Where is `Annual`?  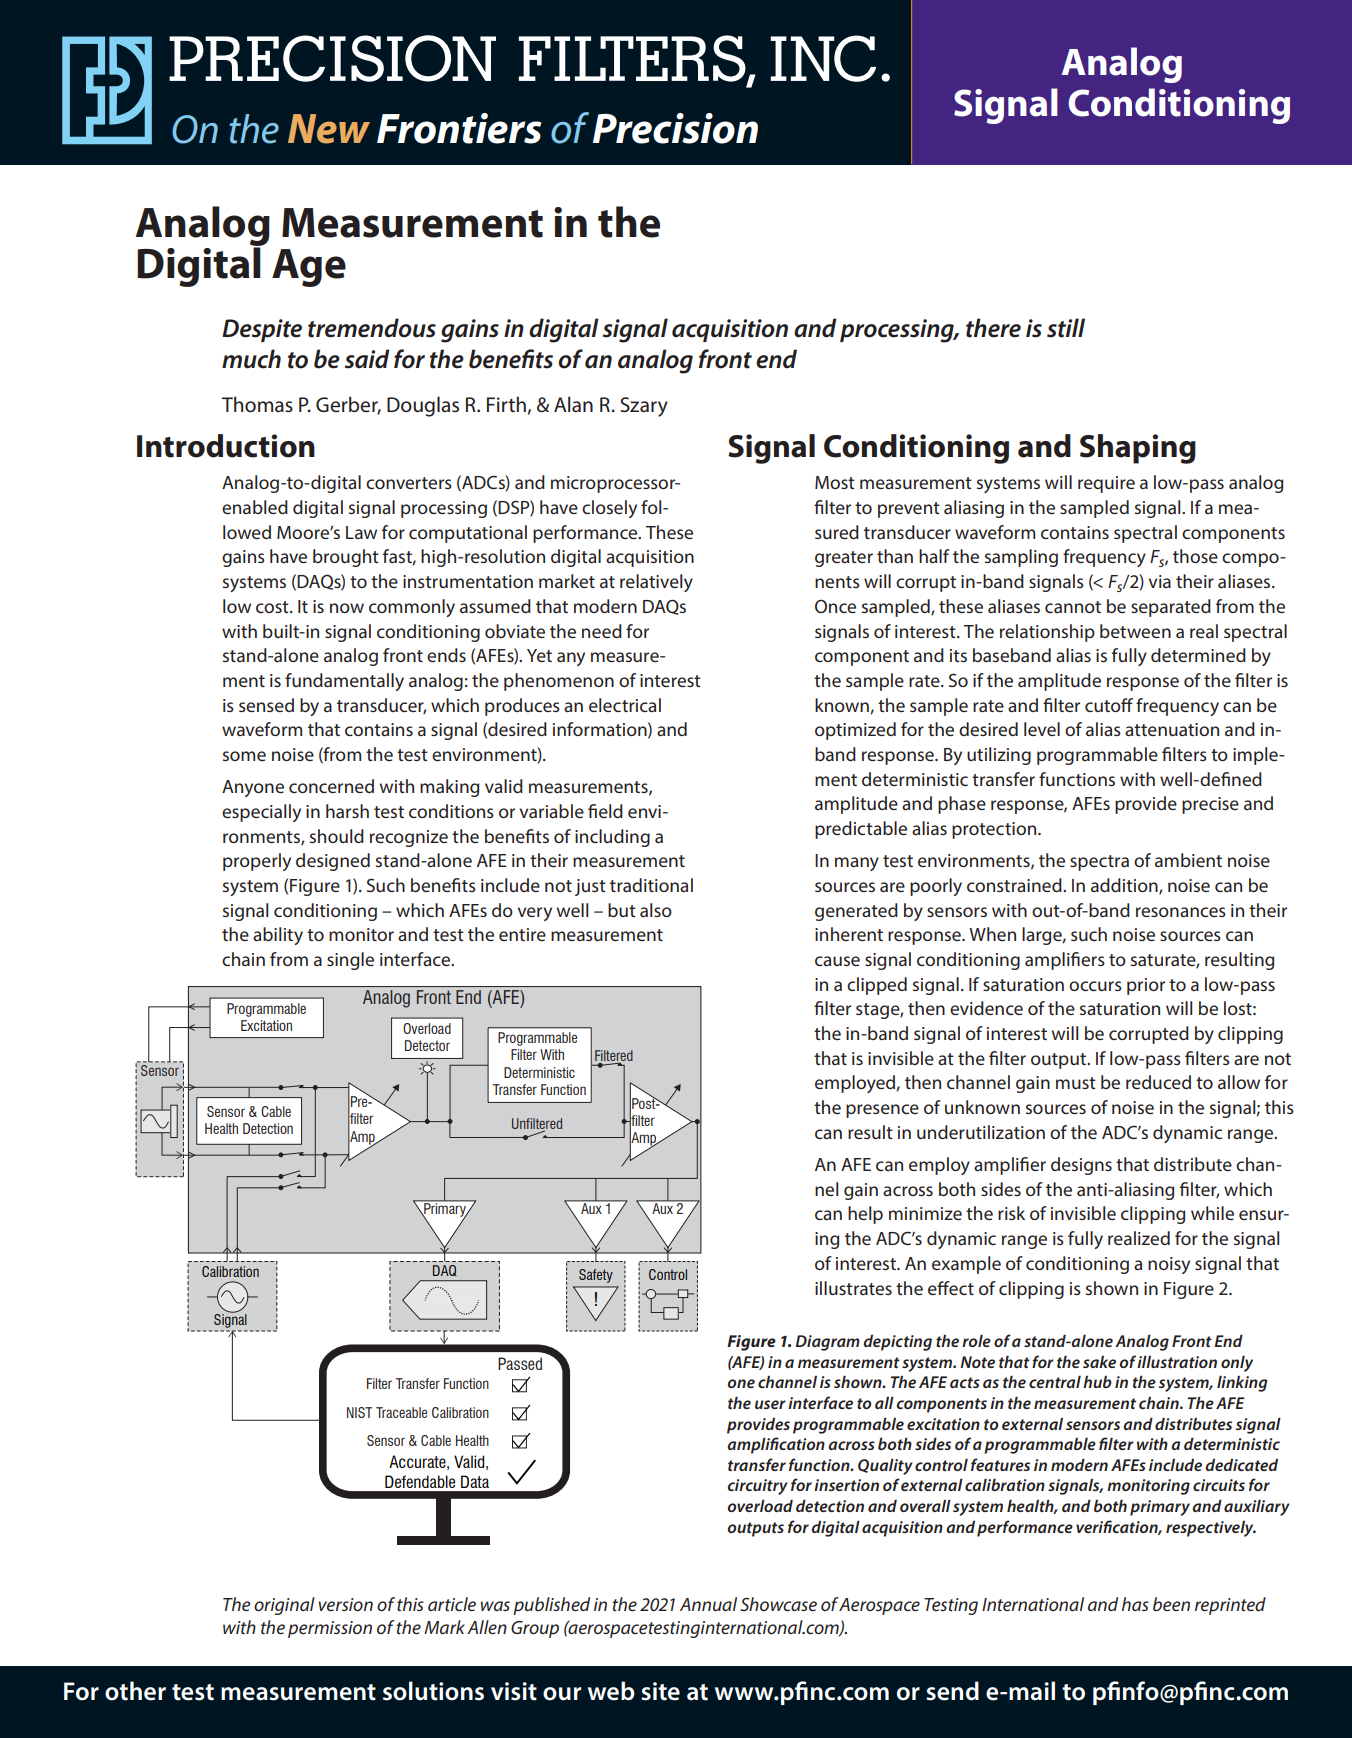 Annual is located at coordinates (708, 1604).
